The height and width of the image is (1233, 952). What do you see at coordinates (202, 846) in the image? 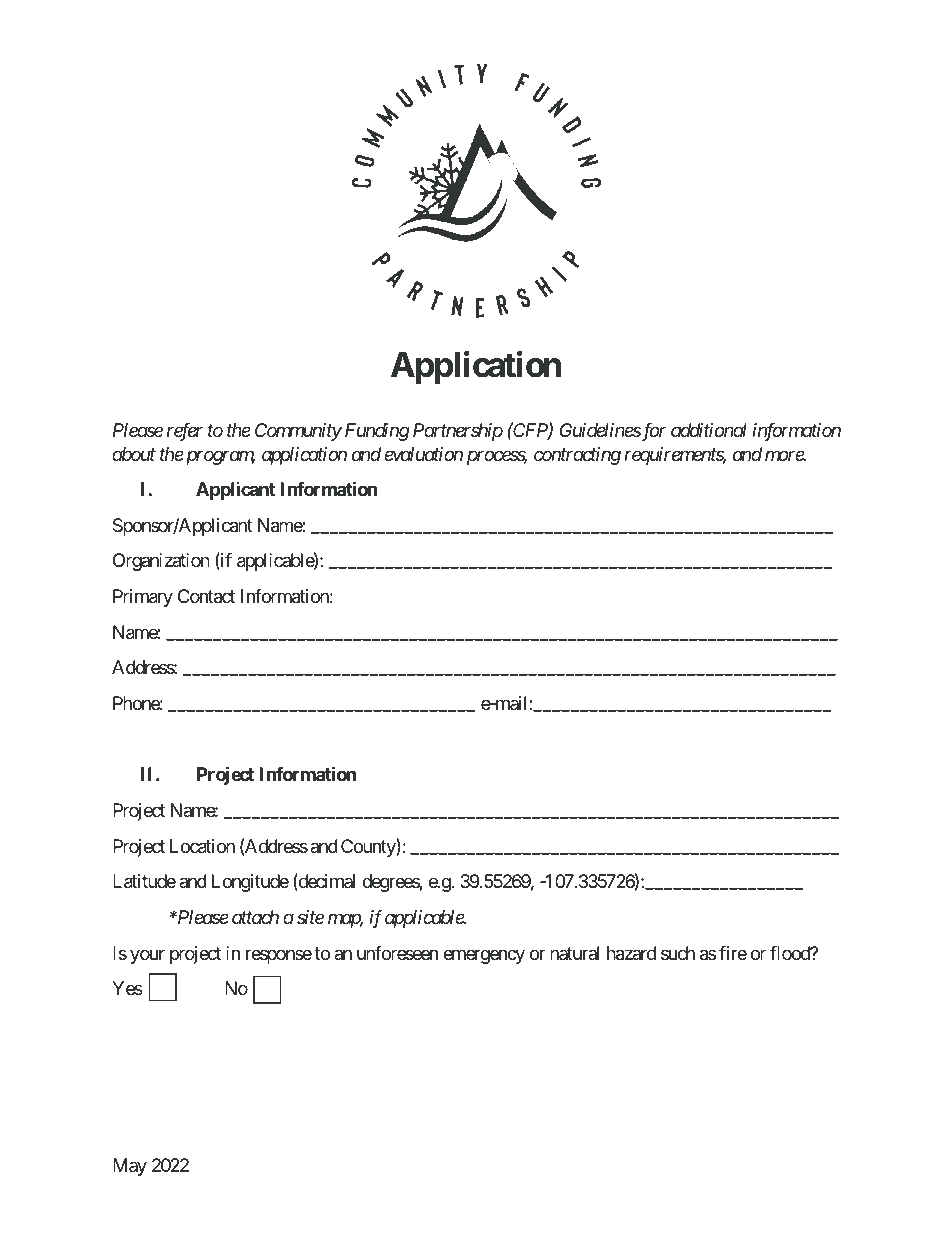
I see `Location` at bounding box center [202, 846].
